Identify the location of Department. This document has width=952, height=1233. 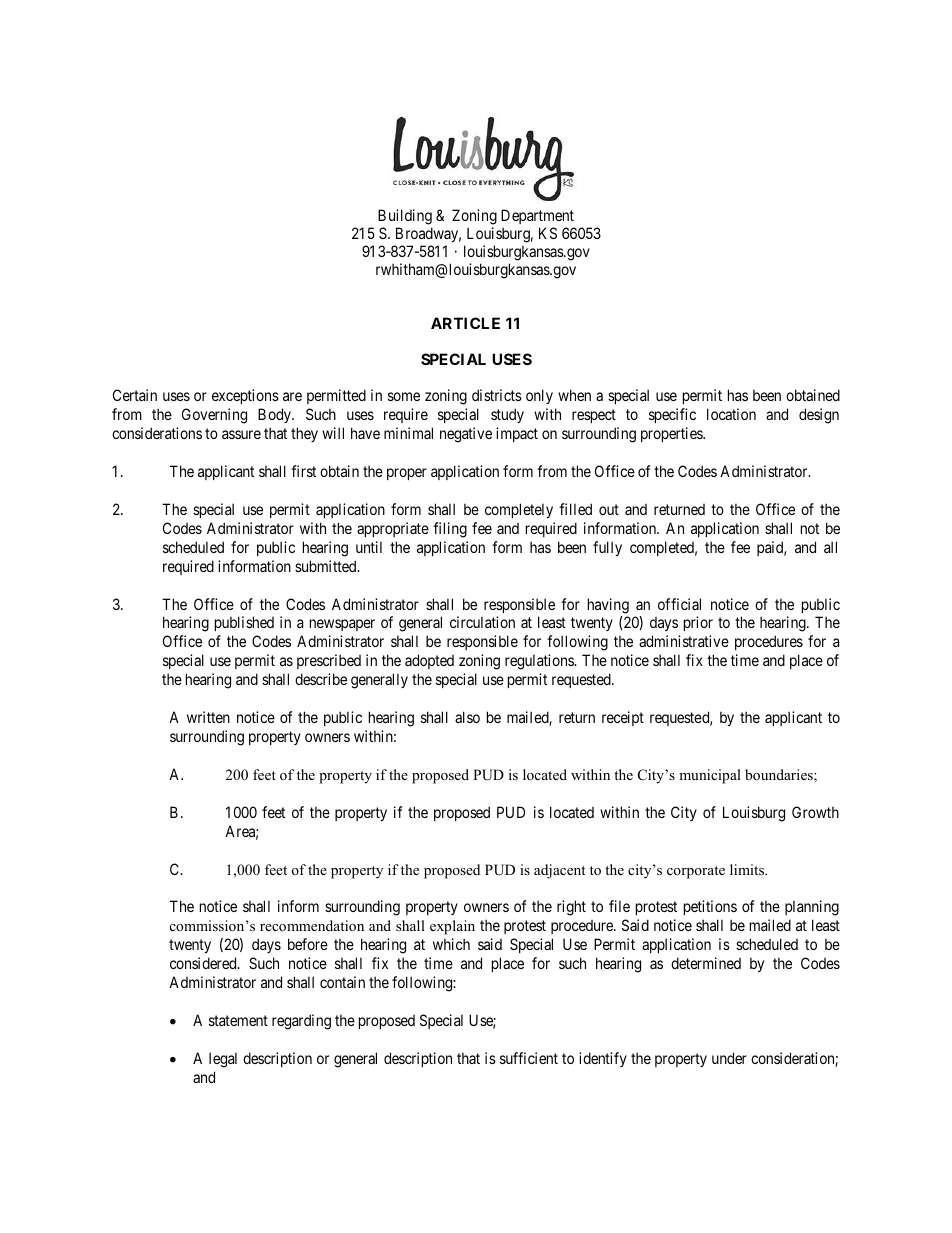
(538, 218).
